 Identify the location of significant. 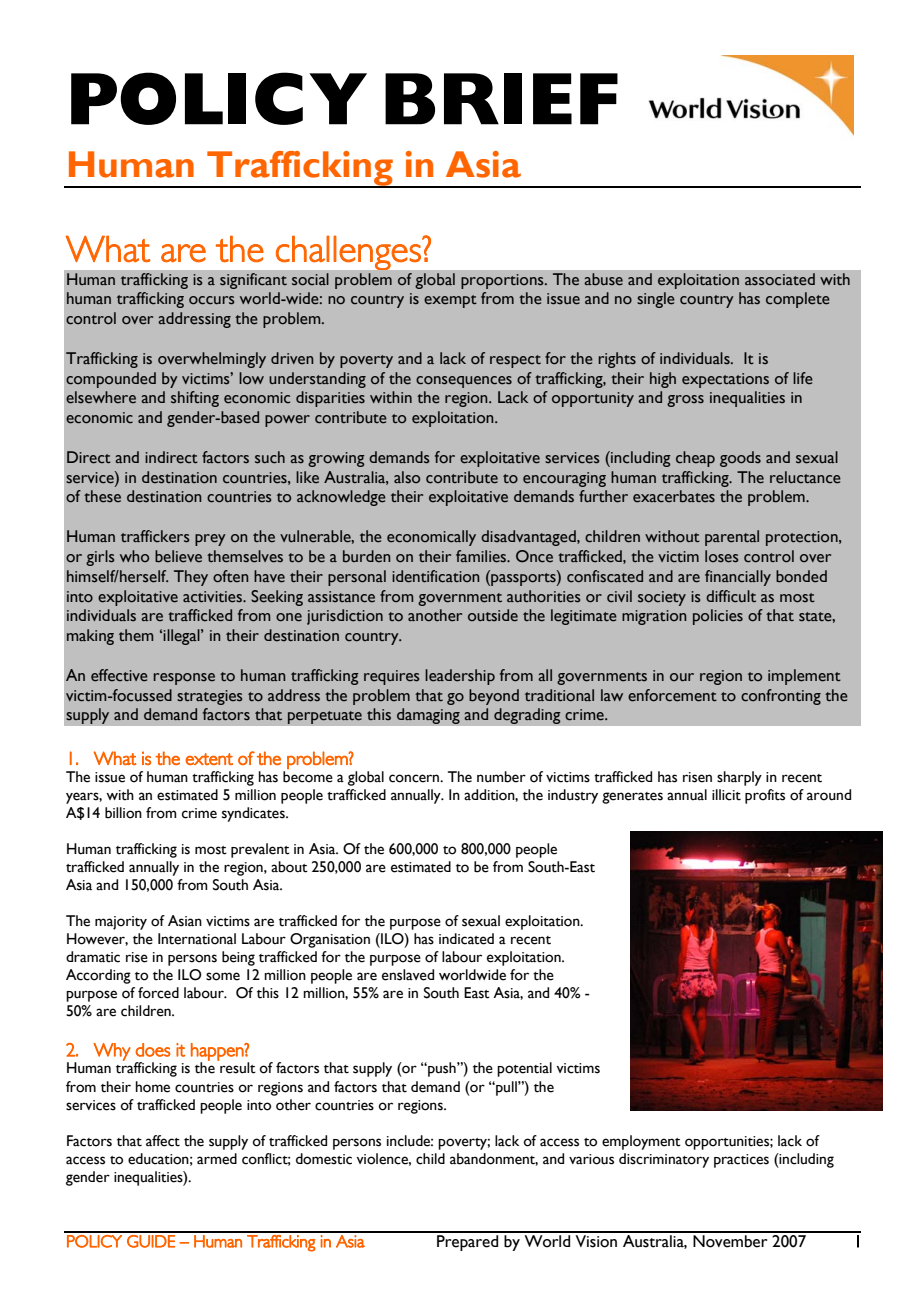
(253, 281).
